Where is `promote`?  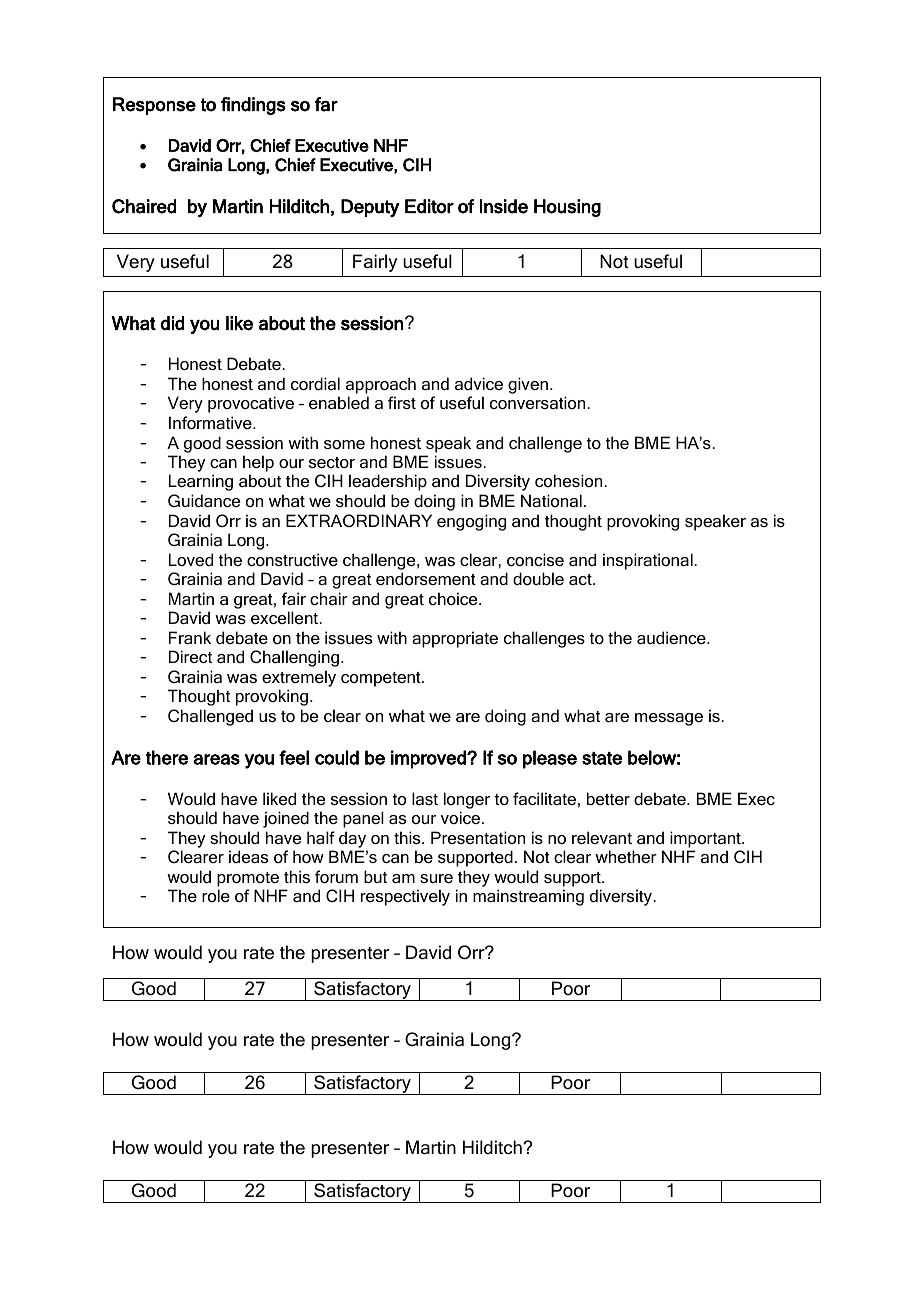
promote is located at coordinates (248, 879).
